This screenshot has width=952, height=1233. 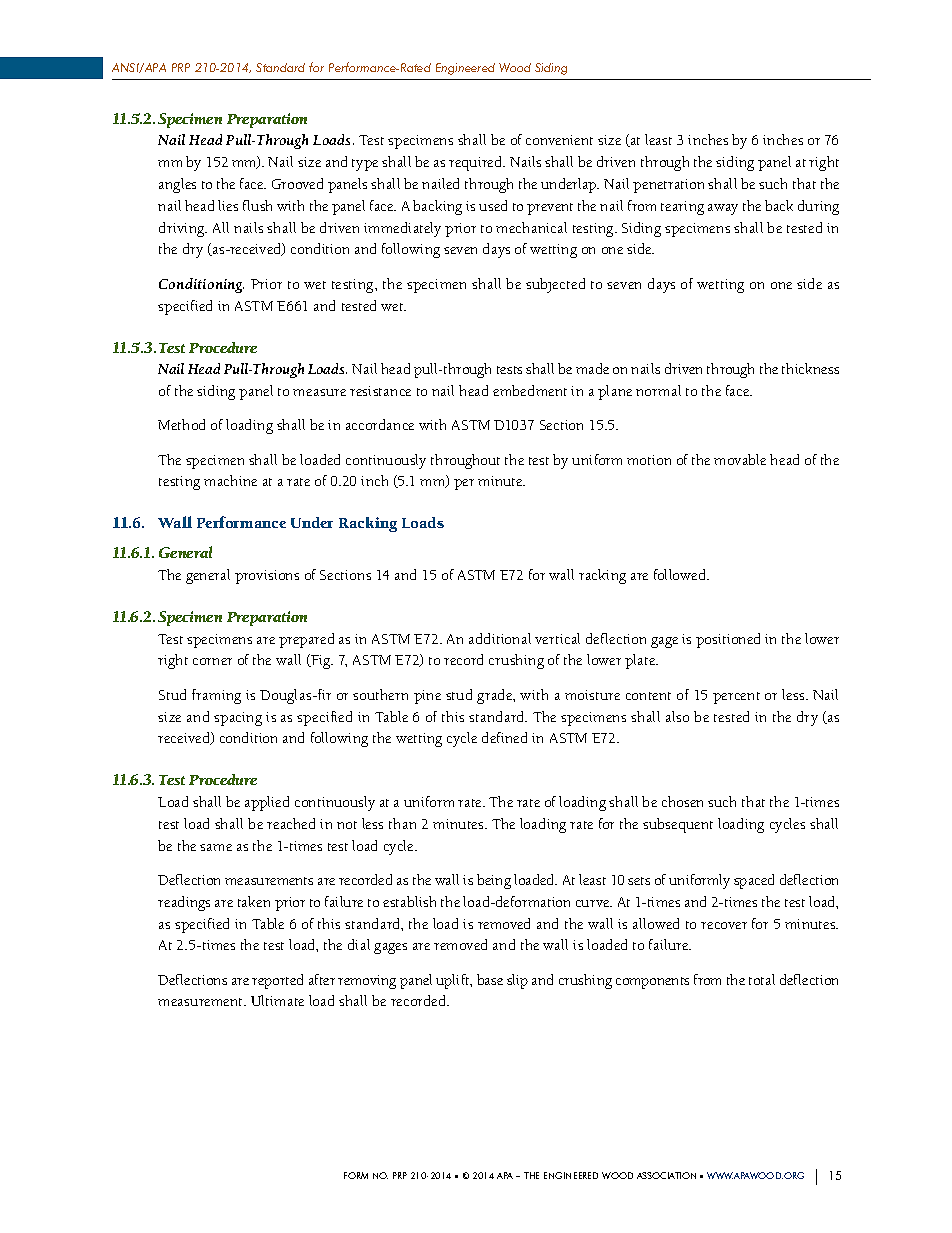 I want to click on movable, so click(x=740, y=459).
